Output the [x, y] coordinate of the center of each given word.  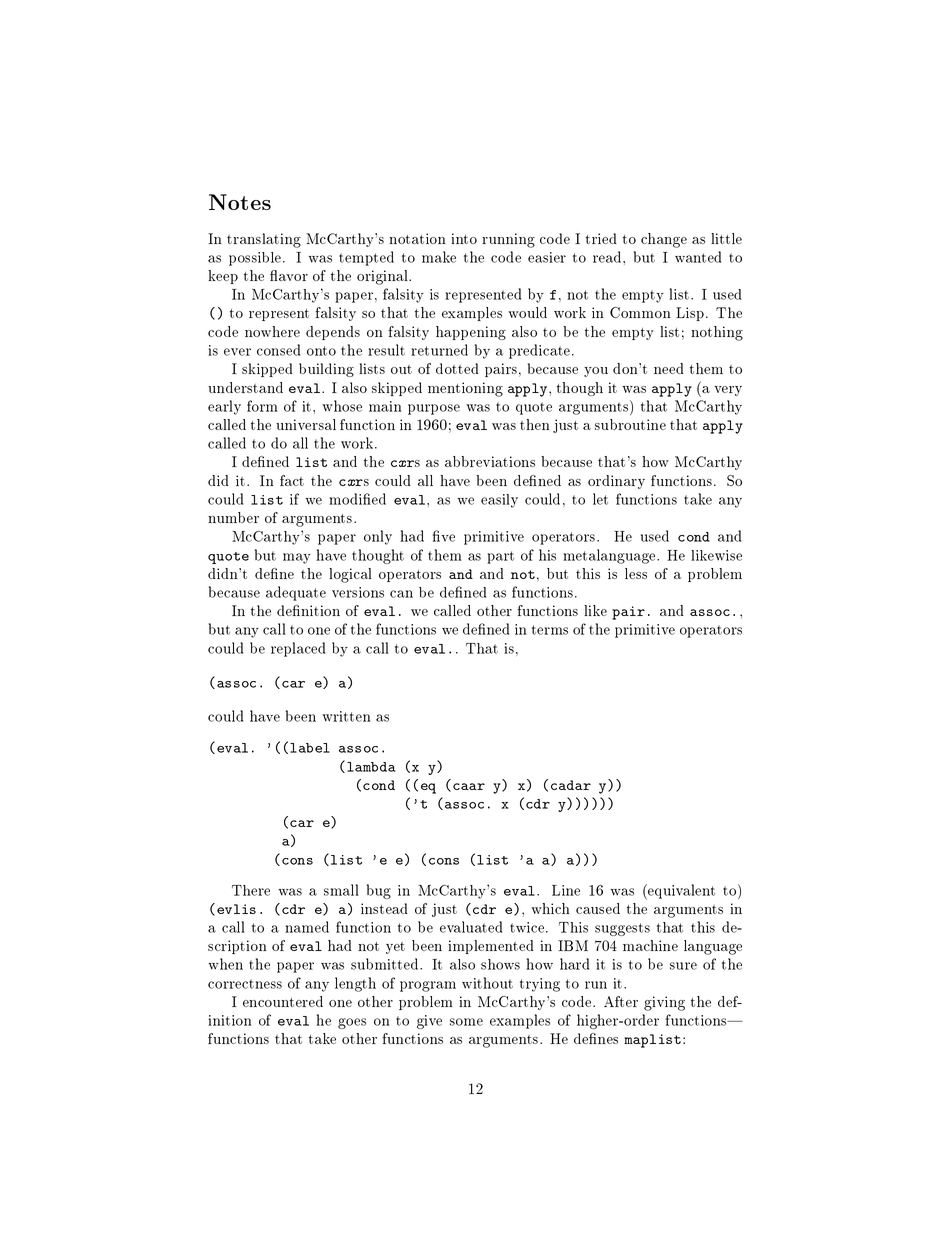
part [500, 557]
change [664, 240]
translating [264, 240]
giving [664, 1003]
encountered [283, 1001]
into [464, 238]
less [636, 573]
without [487, 983]
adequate [296, 593]
